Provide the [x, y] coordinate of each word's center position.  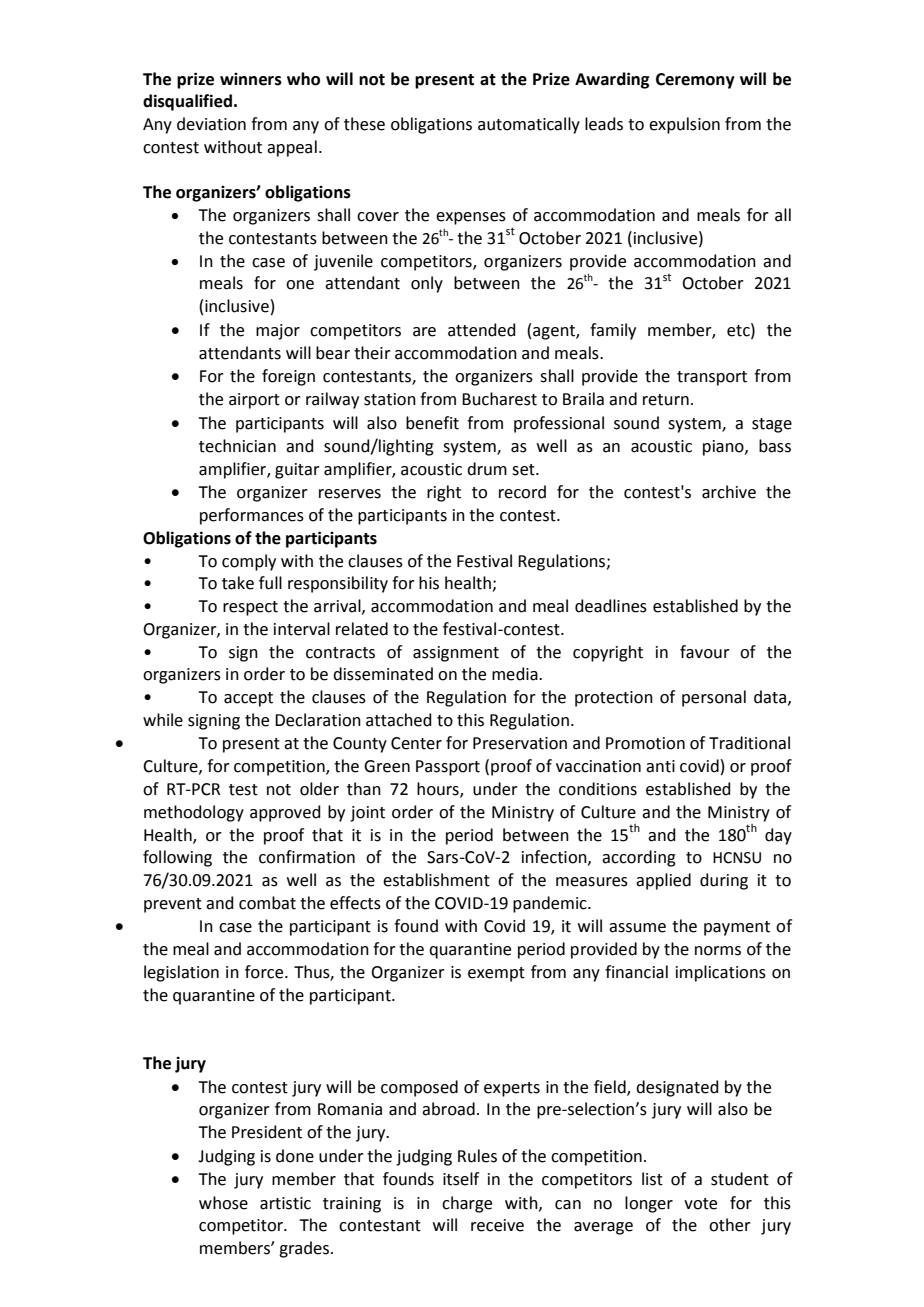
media [516, 674]
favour [705, 652]
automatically [529, 125]
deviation [211, 124]
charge [467, 1204]
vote [700, 1204]
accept [248, 699]
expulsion [684, 125]
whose [223, 1203]
